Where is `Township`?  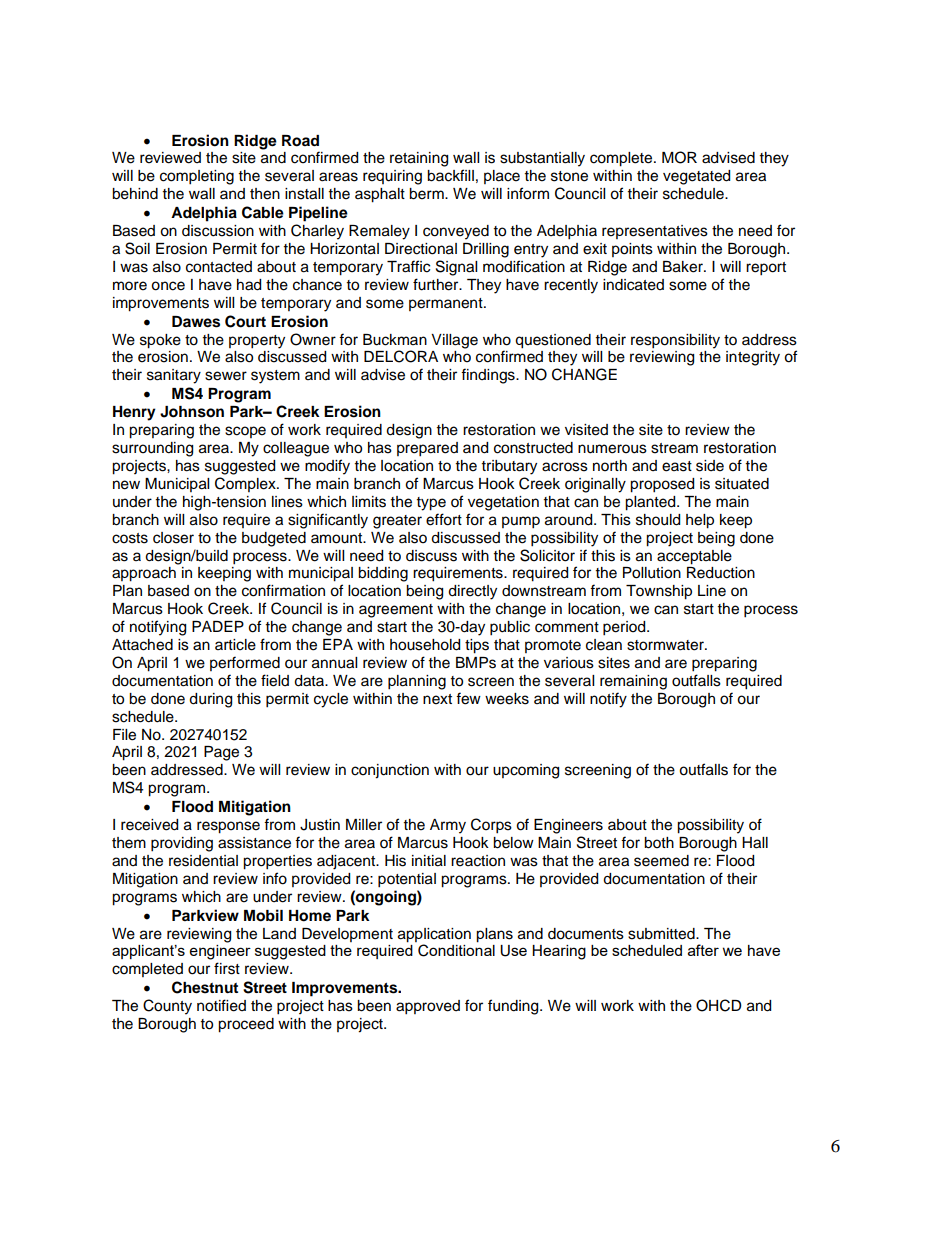 Township is located at coordinates (659, 592).
